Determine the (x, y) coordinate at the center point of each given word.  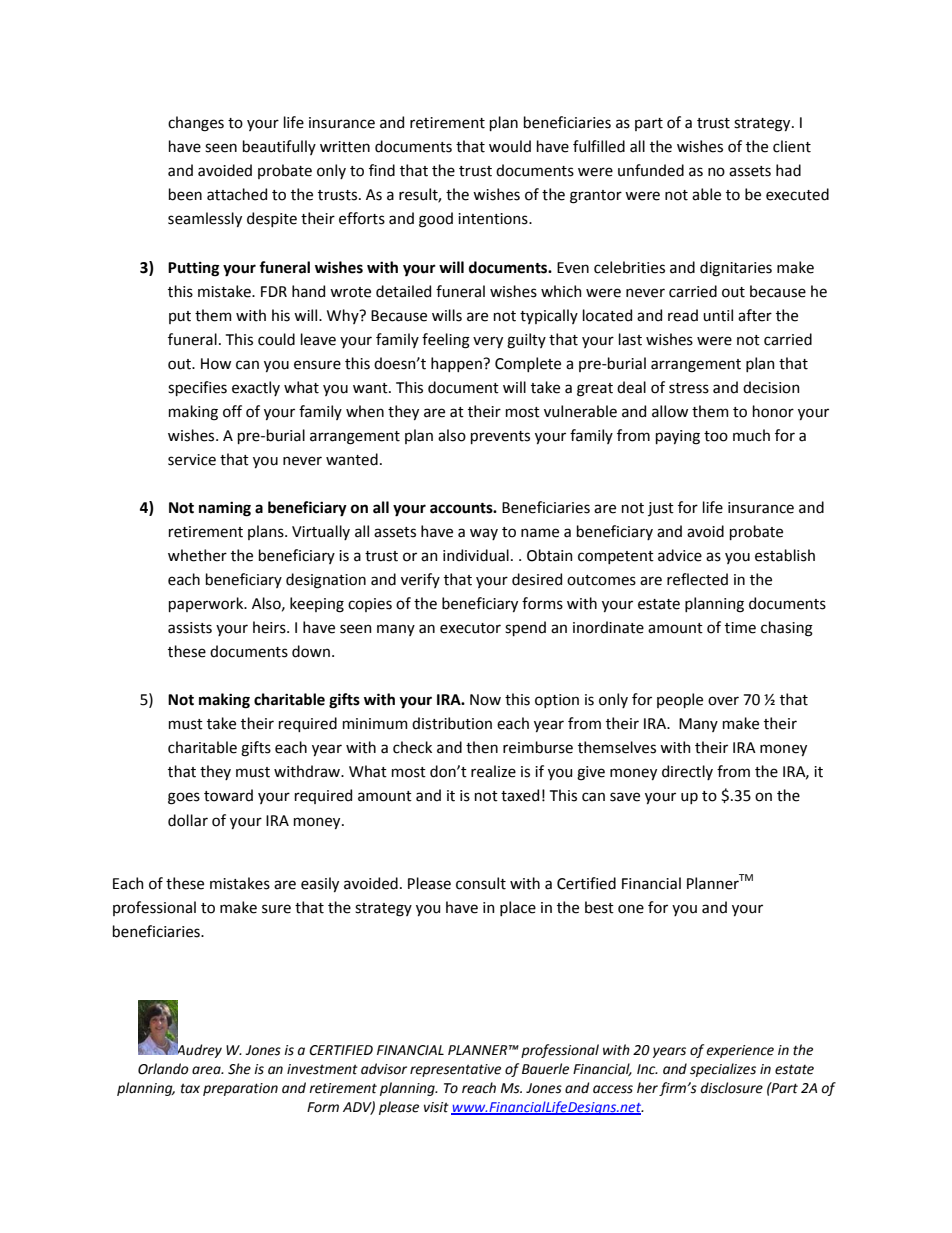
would (510, 146)
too (716, 436)
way (484, 534)
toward (228, 795)
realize (493, 771)
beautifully (279, 147)
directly (687, 772)
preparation (240, 1089)
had (788, 170)
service (192, 460)
